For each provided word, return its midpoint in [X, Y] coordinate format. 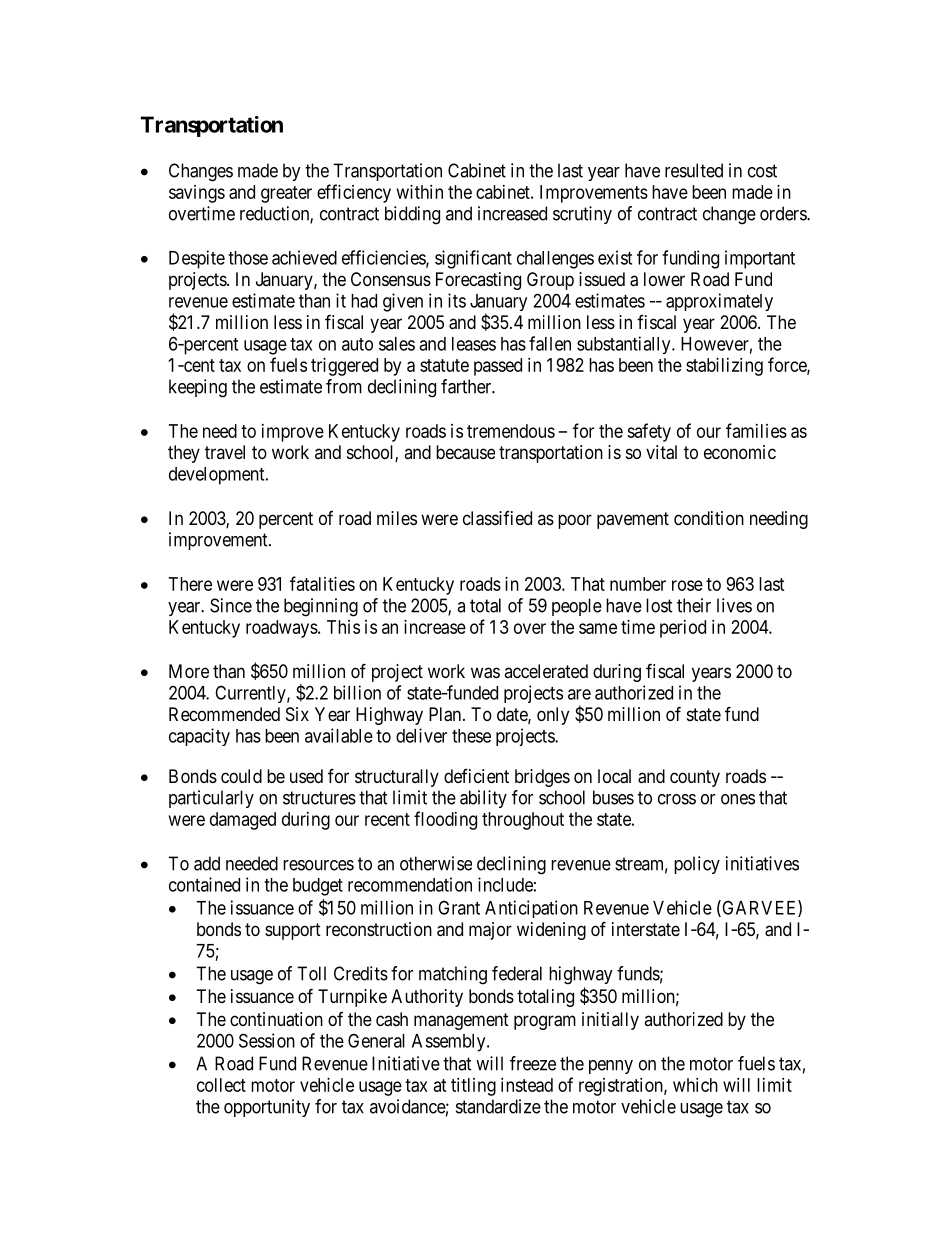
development [218, 476]
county [695, 778]
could [241, 776]
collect [221, 1085]
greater [286, 194]
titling [473, 1087]
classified [497, 518]
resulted [694, 170]
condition [709, 518]
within [420, 192]
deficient [476, 776]
